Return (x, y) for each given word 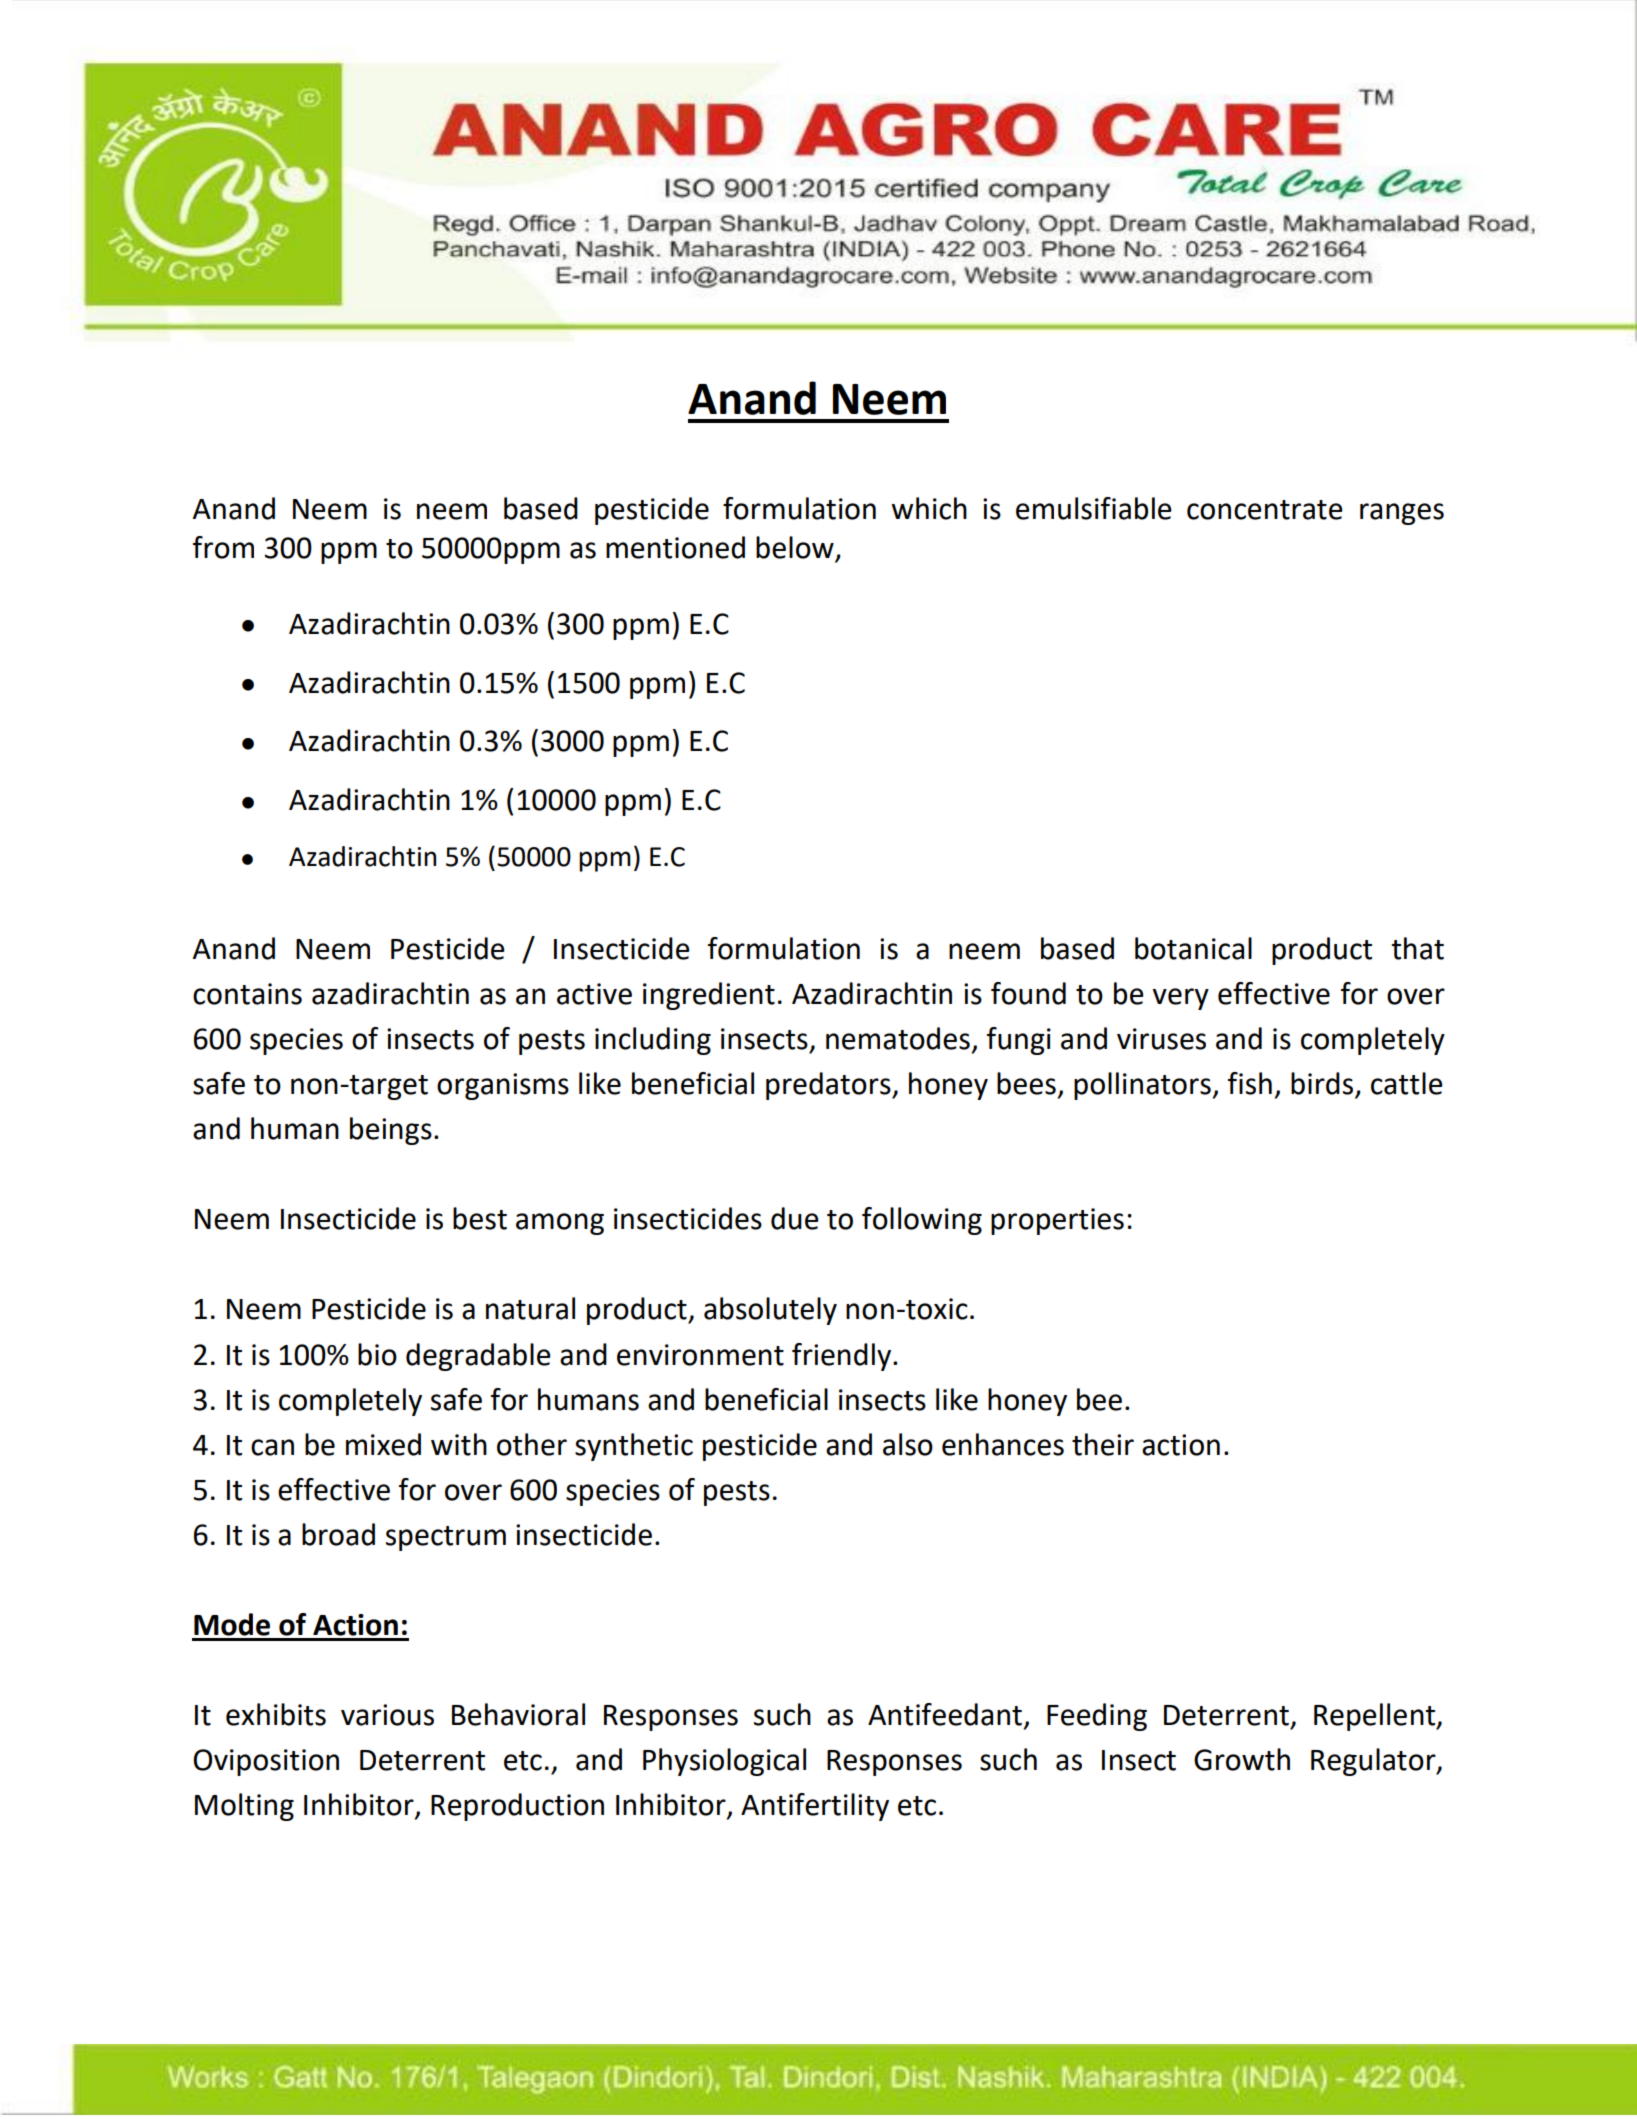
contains (247, 994)
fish (1250, 1083)
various (387, 1715)
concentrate (1265, 510)
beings (391, 1131)
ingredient (709, 996)
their (1103, 1444)
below (796, 548)
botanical (1193, 948)
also (908, 1444)
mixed (383, 1444)
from (223, 547)
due (795, 1218)
